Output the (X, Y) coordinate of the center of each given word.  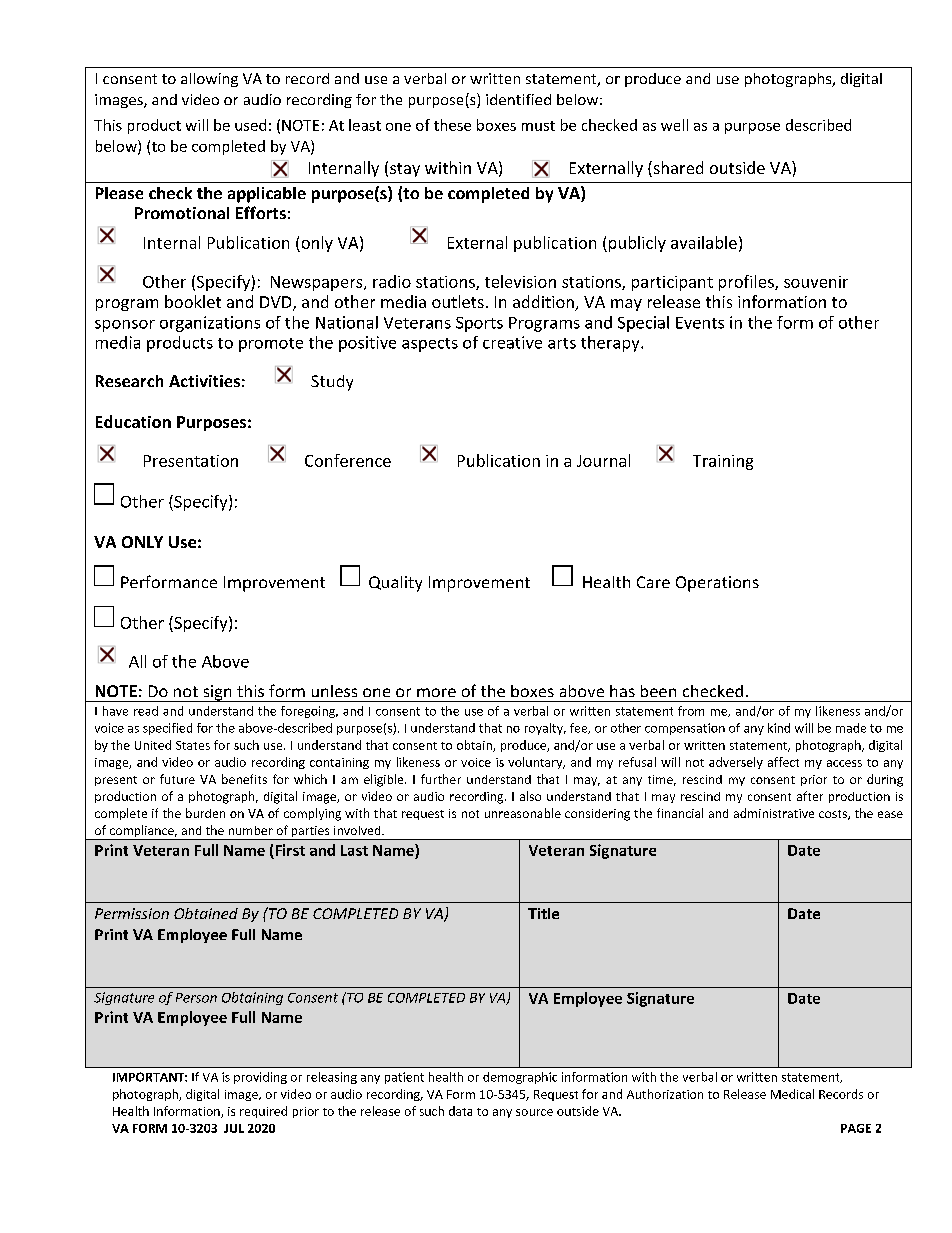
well (674, 125)
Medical (792, 1094)
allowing (209, 80)
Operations (717, 584)
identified (518, 99)
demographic (520, 1078)
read (146, 711)
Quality (395, 584)
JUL (234, 1128)
